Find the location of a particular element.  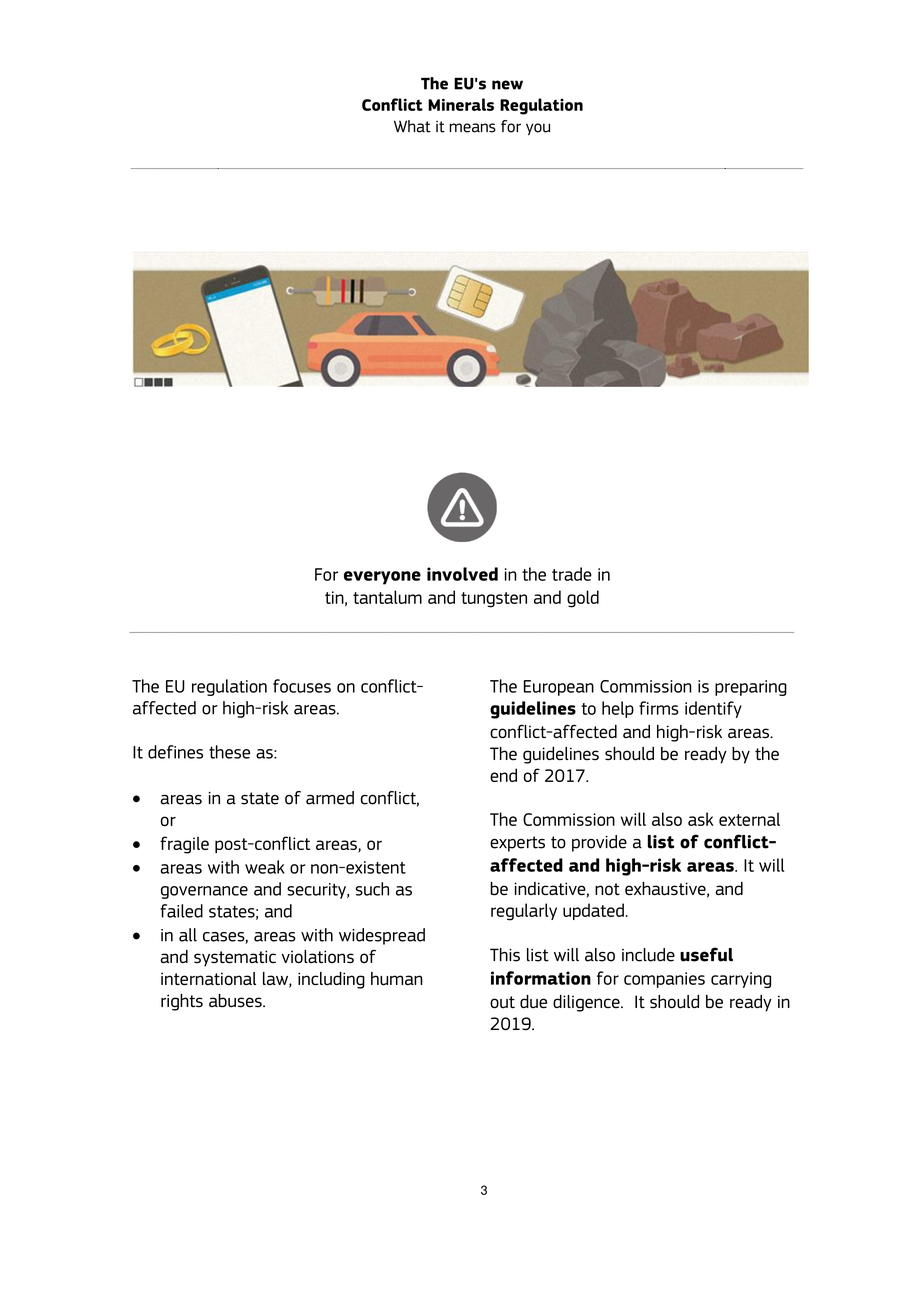

you is located at coordinates (538, 129).
